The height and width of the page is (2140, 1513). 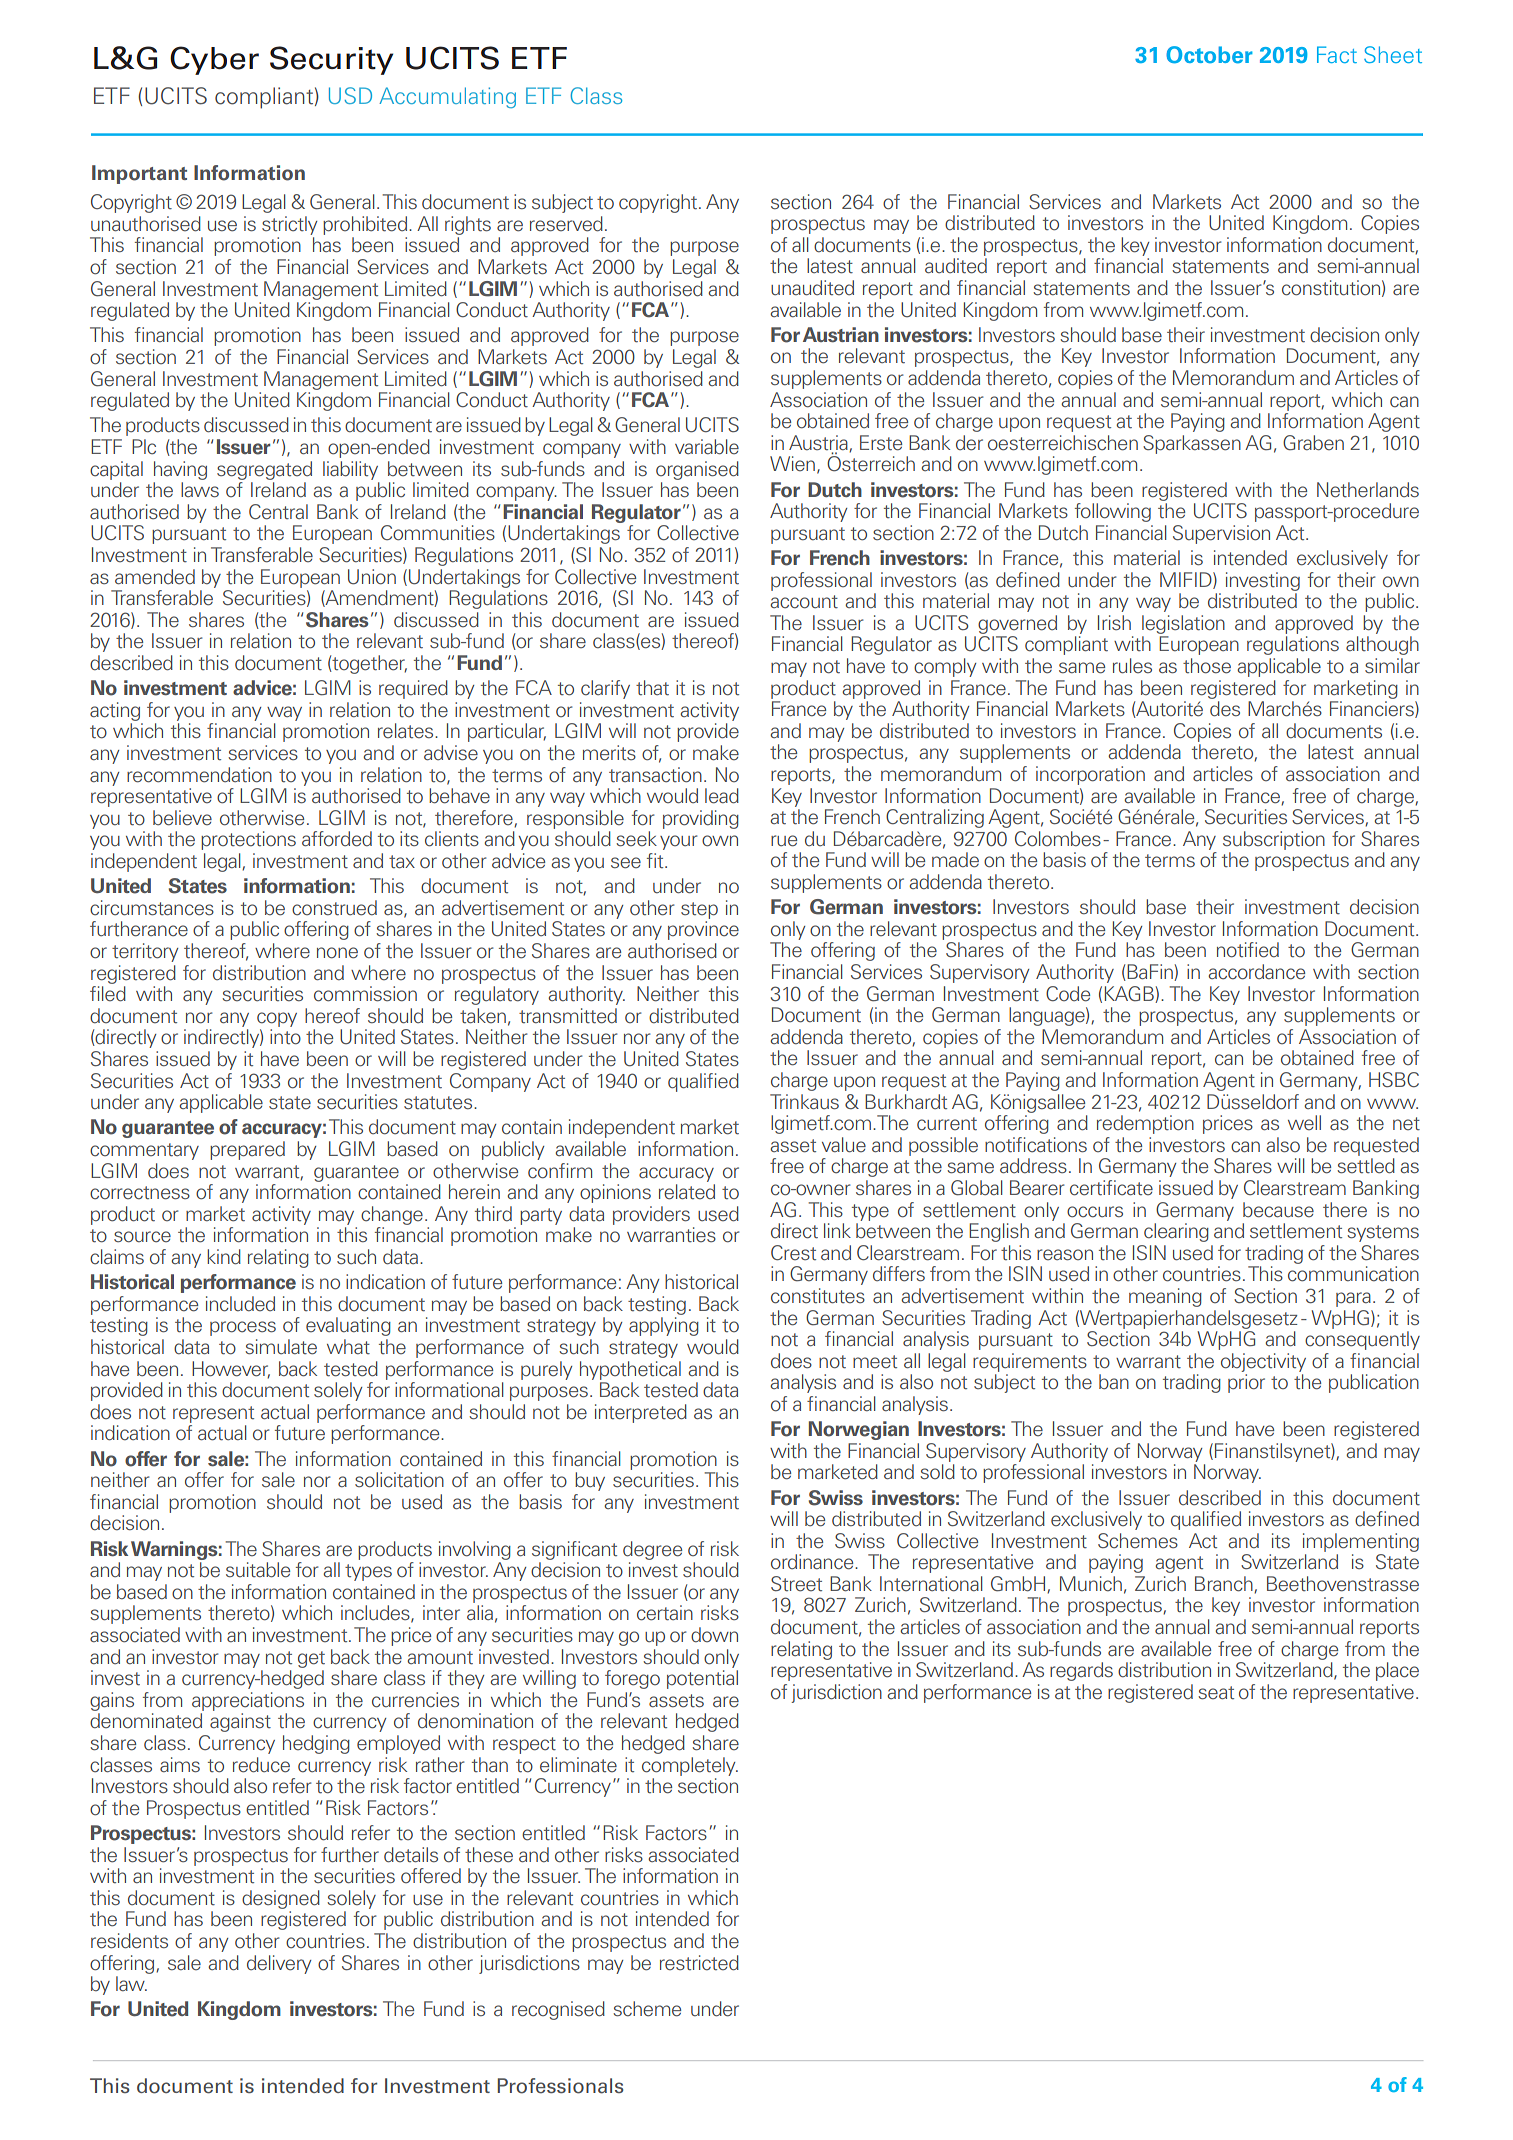 What do you see at coordinates (279, 1964) in the page?
I see `delivery` at bounding box center [279, 1964].
